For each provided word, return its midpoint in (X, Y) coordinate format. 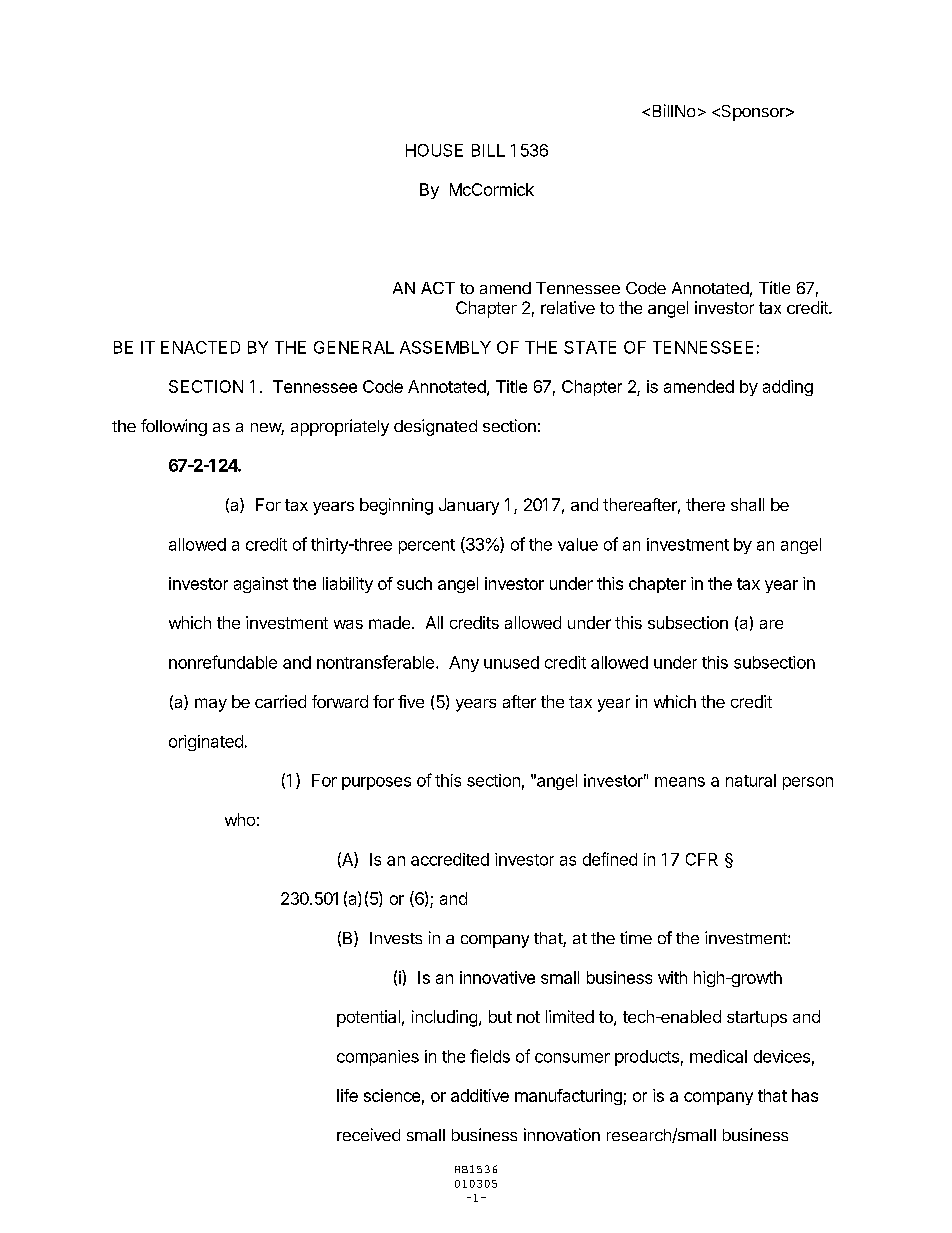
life (347, 1095)
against (261, 585)
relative (568, 307)
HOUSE (434, 150)
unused (511, 662)
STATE (590, 347)
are (771, 624)
